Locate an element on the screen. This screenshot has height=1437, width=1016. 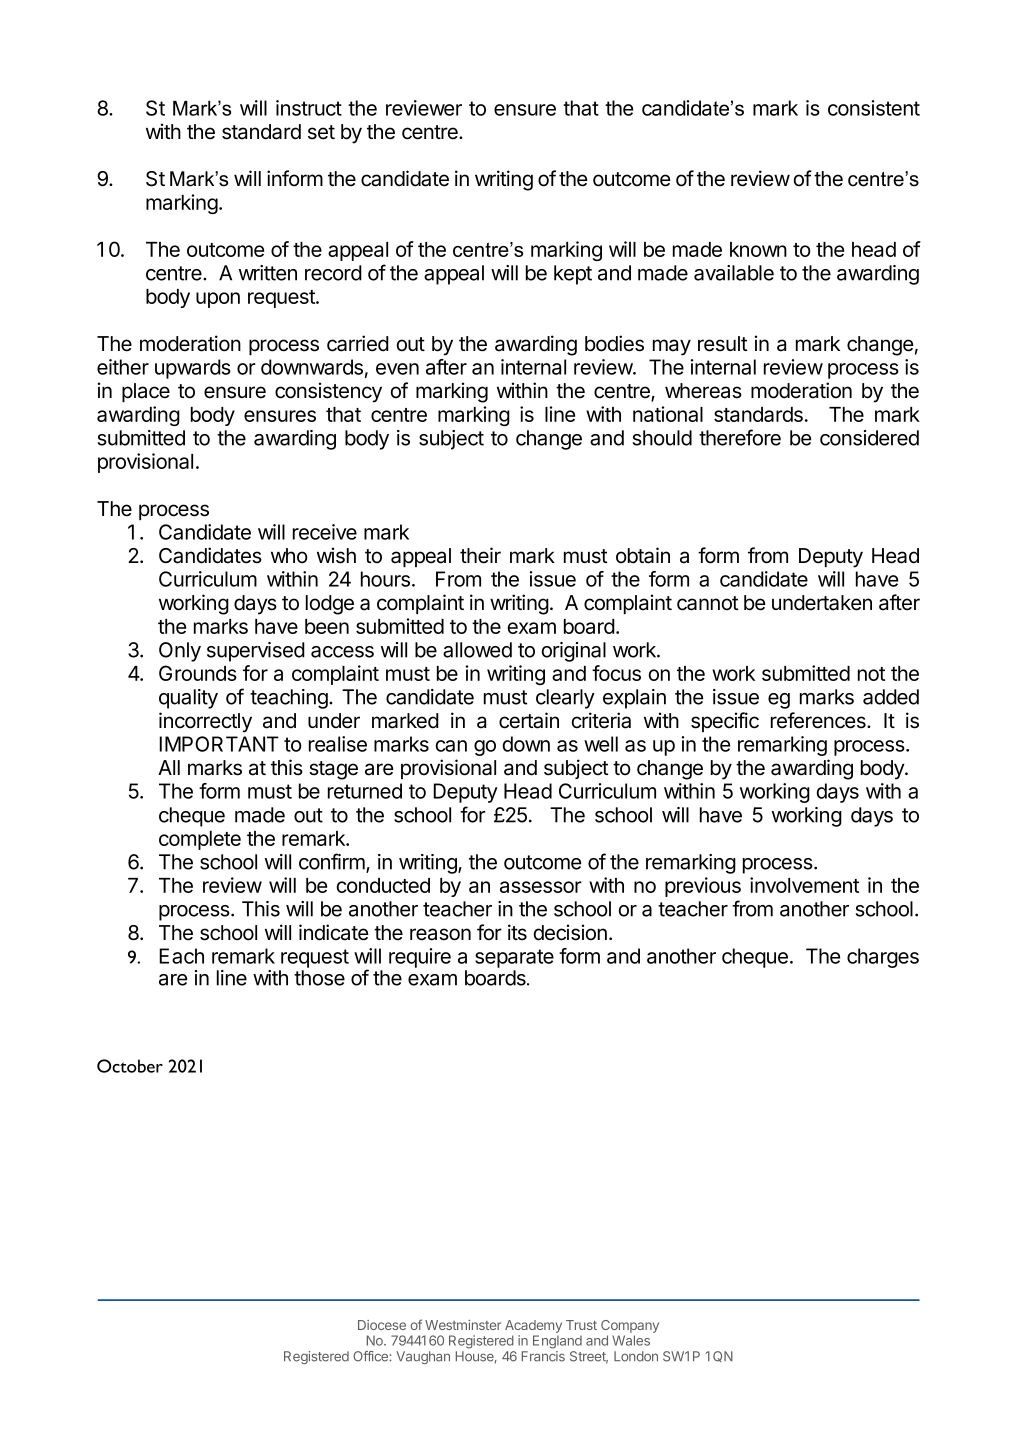
instruct is located at coordinates (309, 108).
